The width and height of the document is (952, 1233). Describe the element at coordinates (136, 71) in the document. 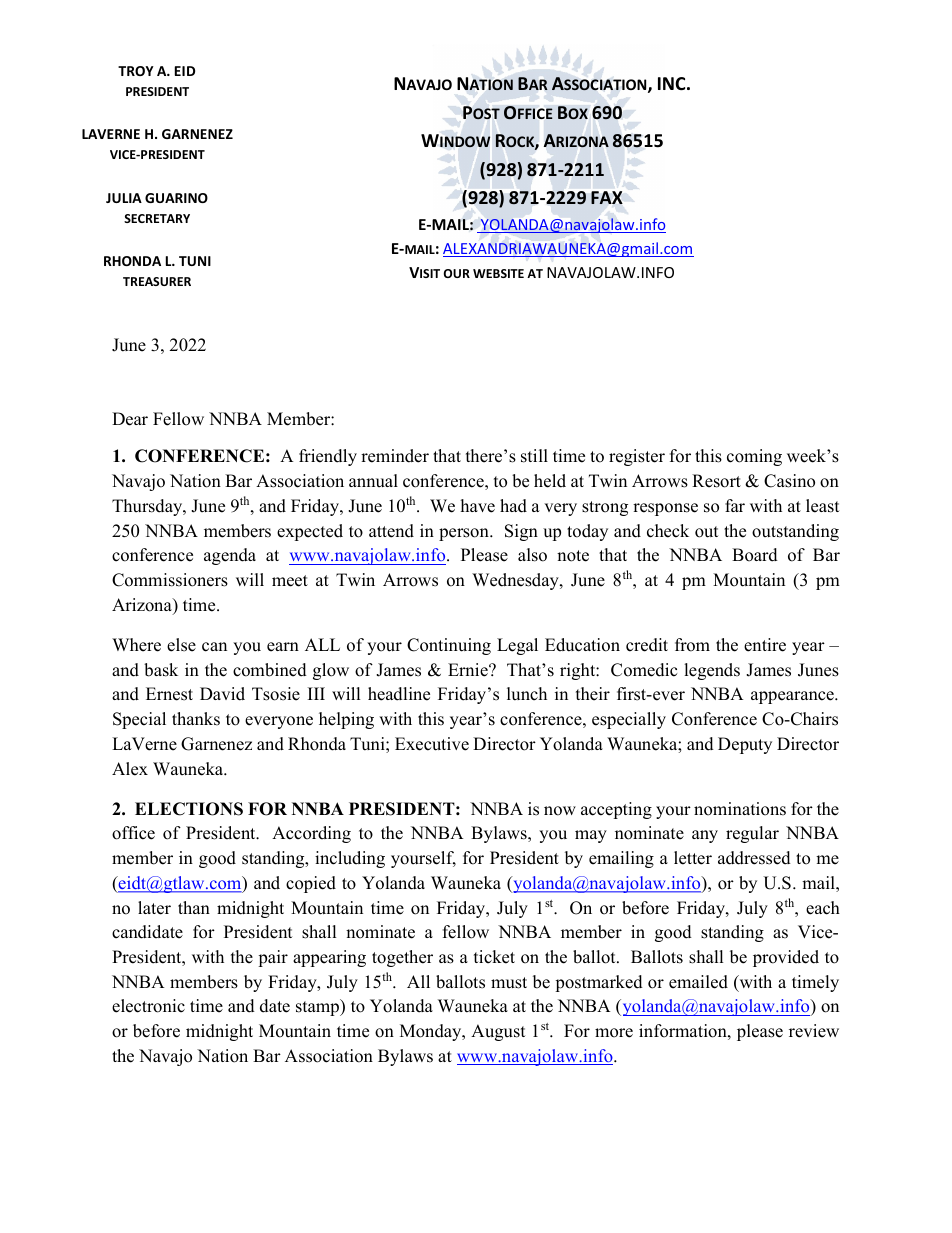

I see `TROY` at that location.
